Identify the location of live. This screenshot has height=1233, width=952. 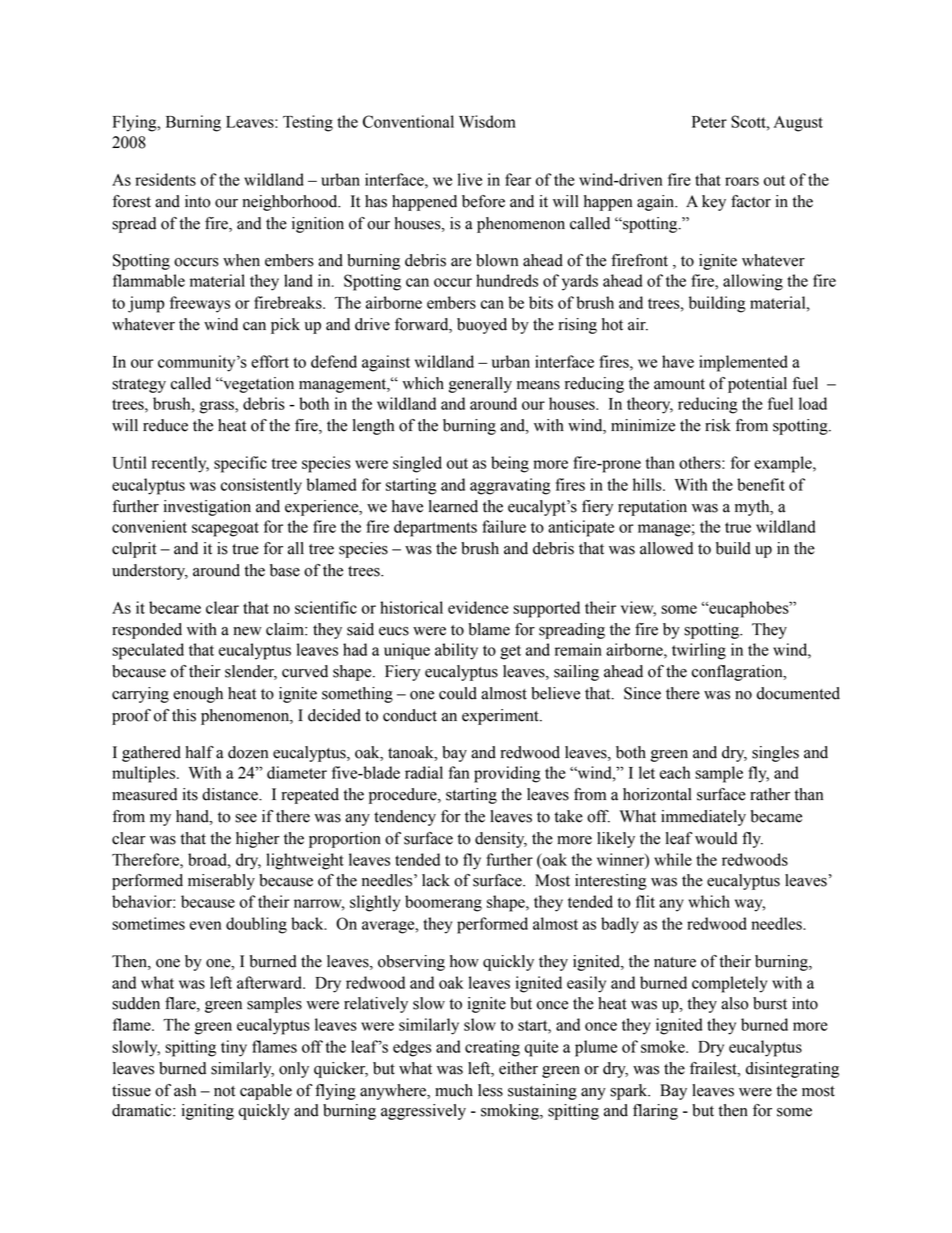
(470, 179).
